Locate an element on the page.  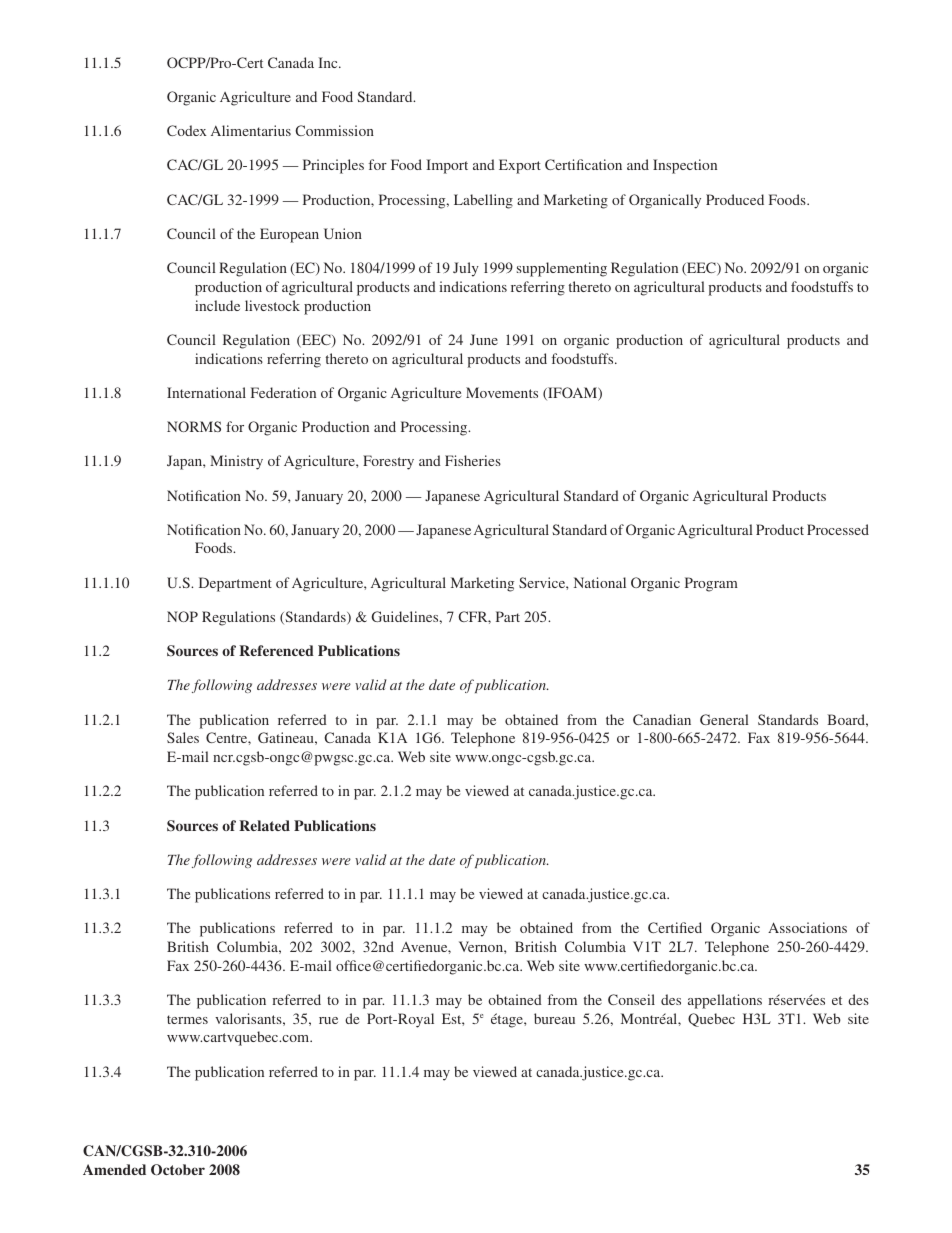
Movements is located at coordinates (502, 392).
